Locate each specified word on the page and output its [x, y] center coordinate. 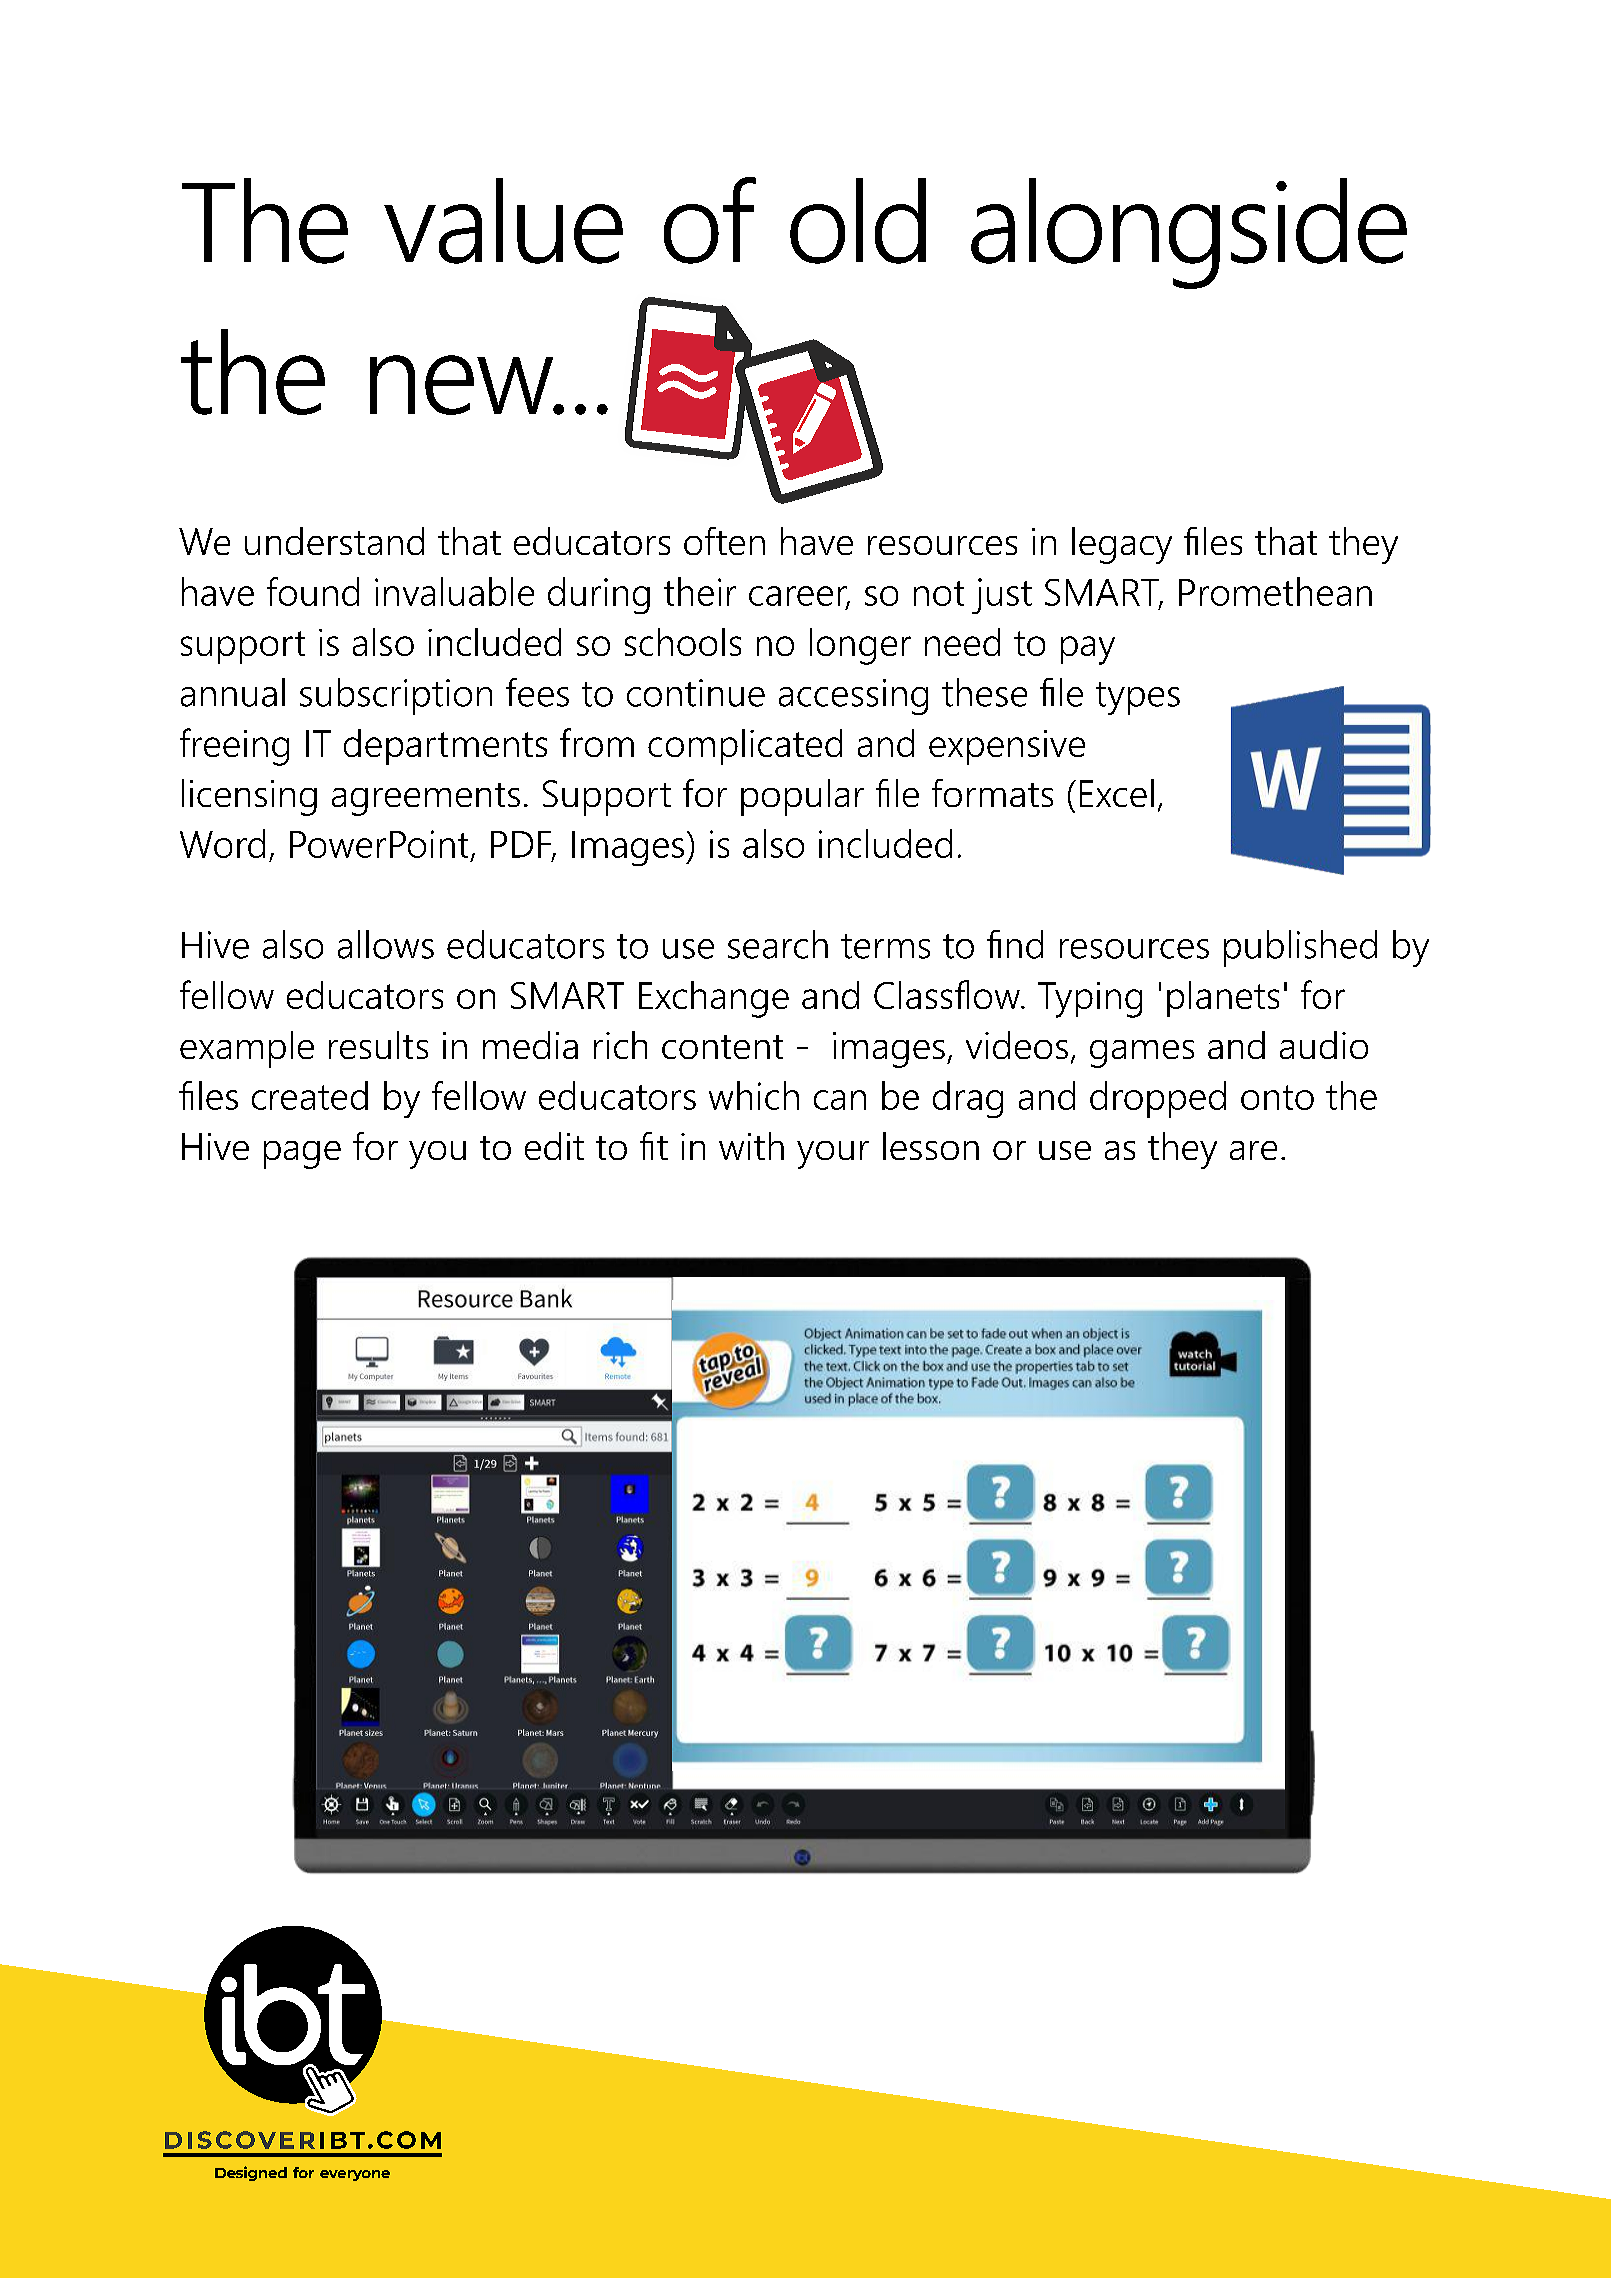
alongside [1189, 233]
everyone [355, 2175]
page [302, 1155]
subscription [396, 696]
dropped [1158, 1099]
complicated [745, 747]
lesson [931, 1146]
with [751, 1146]
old [858, 221]
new [463, 385]
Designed [251, 2173]
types [1138, 698]
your [833, 1155]
